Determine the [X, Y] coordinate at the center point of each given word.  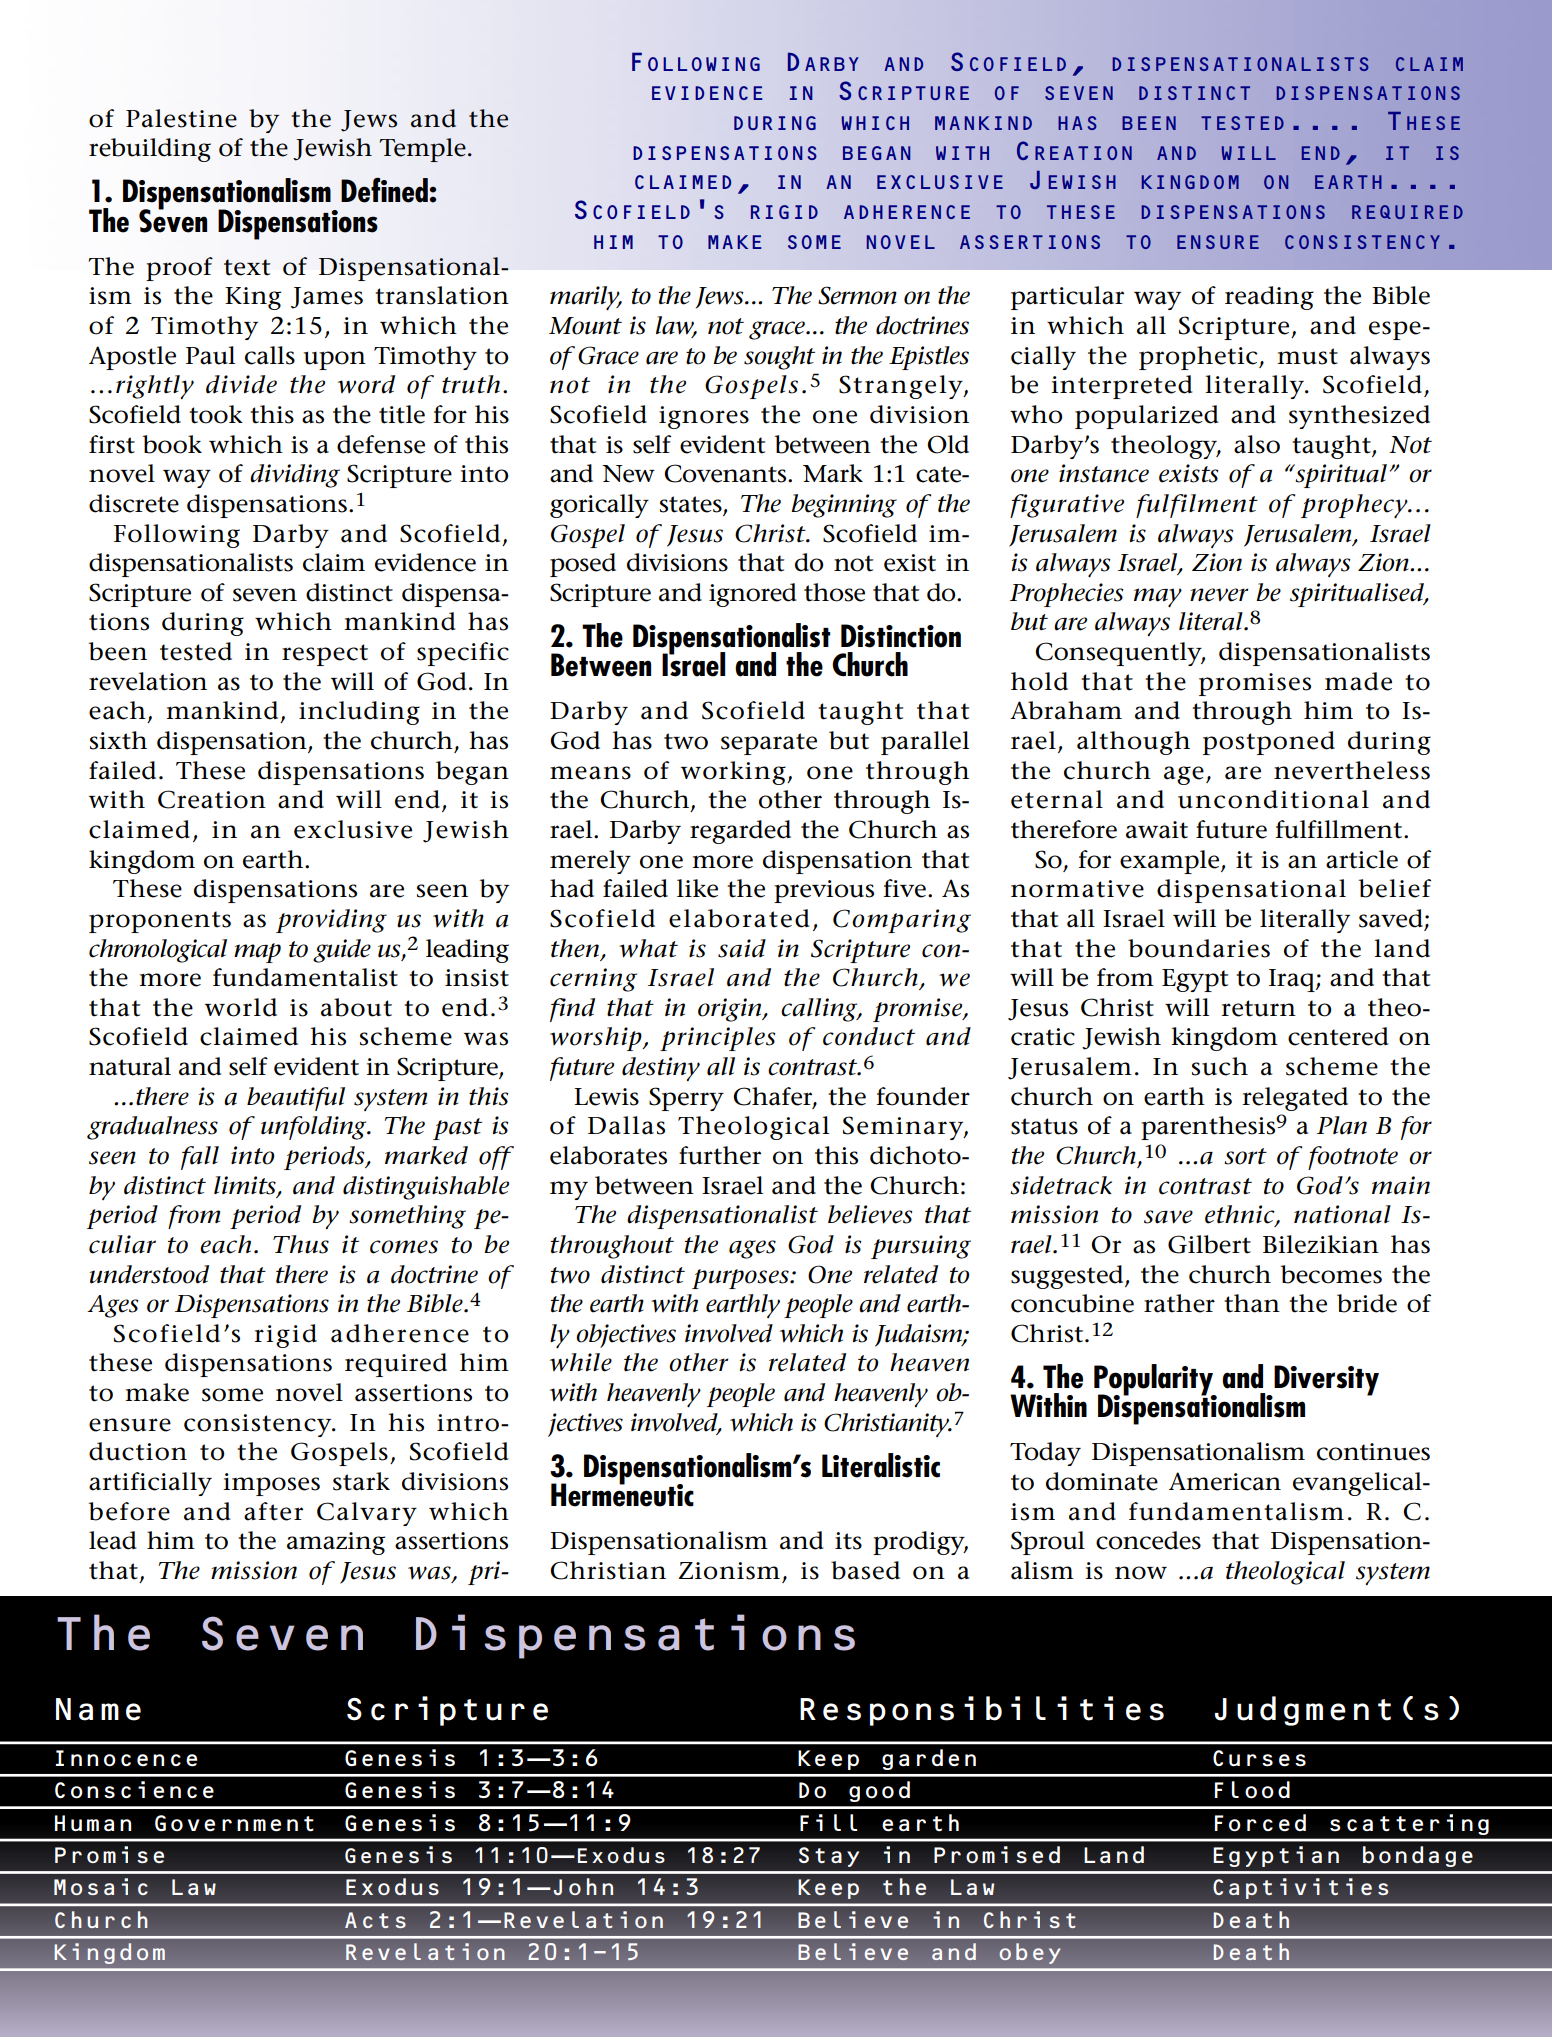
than [1252, 1303]
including [359, 713]
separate [769, 744]
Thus [301, 1244]
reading [1269, 298]
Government [234, 1823]
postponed [1269, 743]
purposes [741, 1279]
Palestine [181, 118]
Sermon [857, 295]
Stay [829, 1857]
